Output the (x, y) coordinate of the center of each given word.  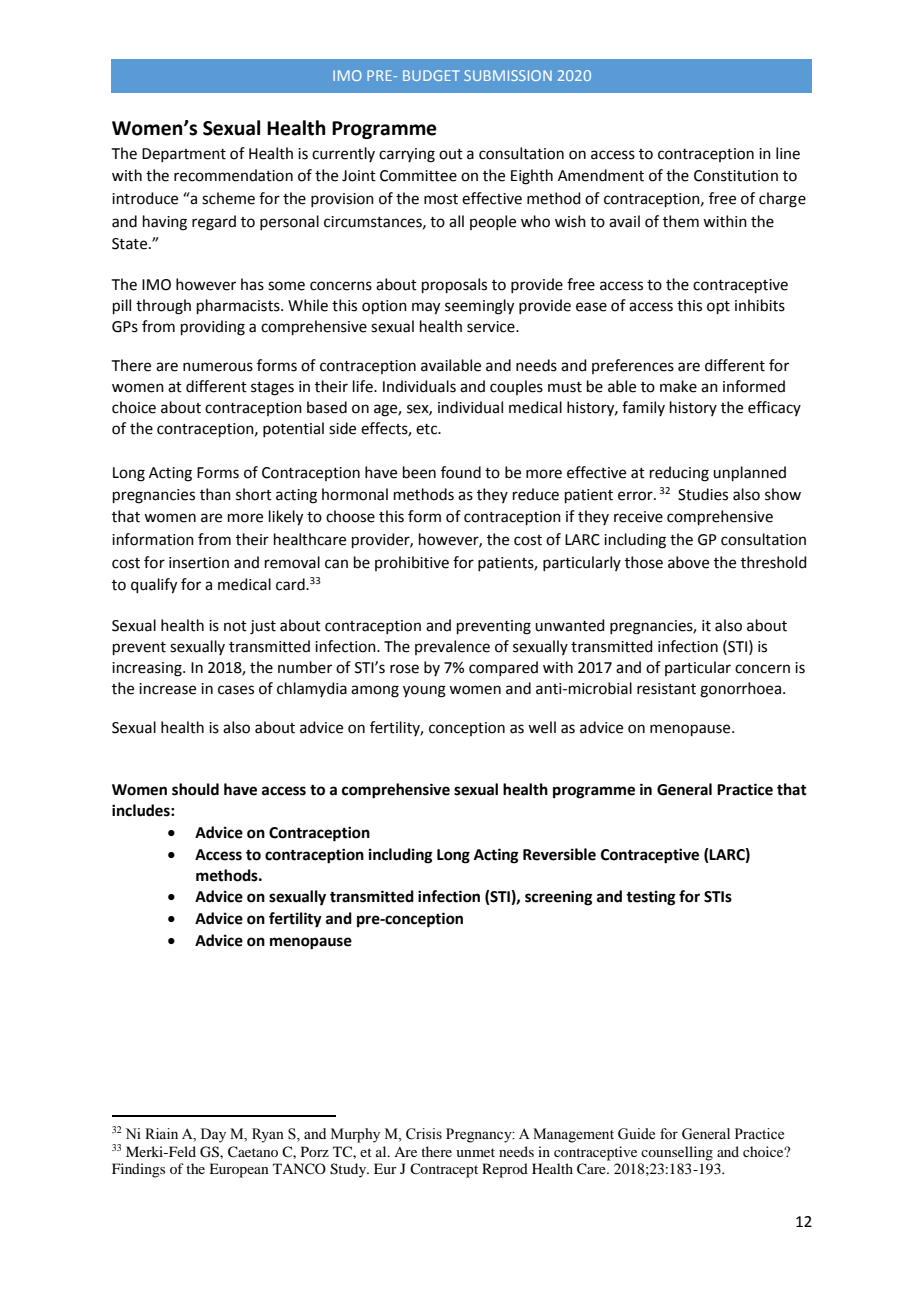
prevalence (452, 647)
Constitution (736, 176)
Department (184, 155)
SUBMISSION (508, 75)
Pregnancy (480, 1135)
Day (213, 1135)
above (688, 562)
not (235, 626)
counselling (677, 1153)
